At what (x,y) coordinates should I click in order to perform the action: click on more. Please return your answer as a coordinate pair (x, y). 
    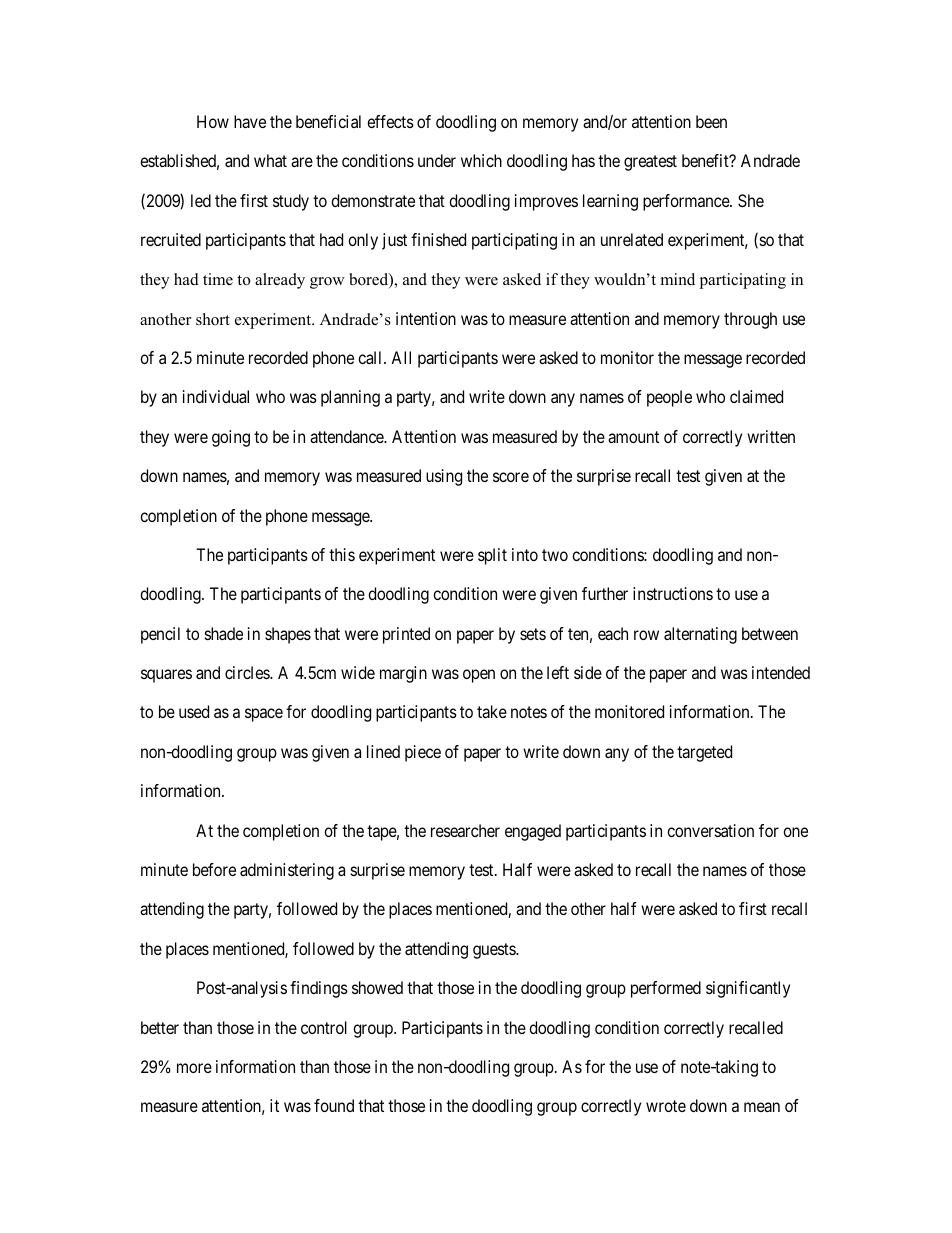
    Looking at the image, I should click on (194, 1068).
